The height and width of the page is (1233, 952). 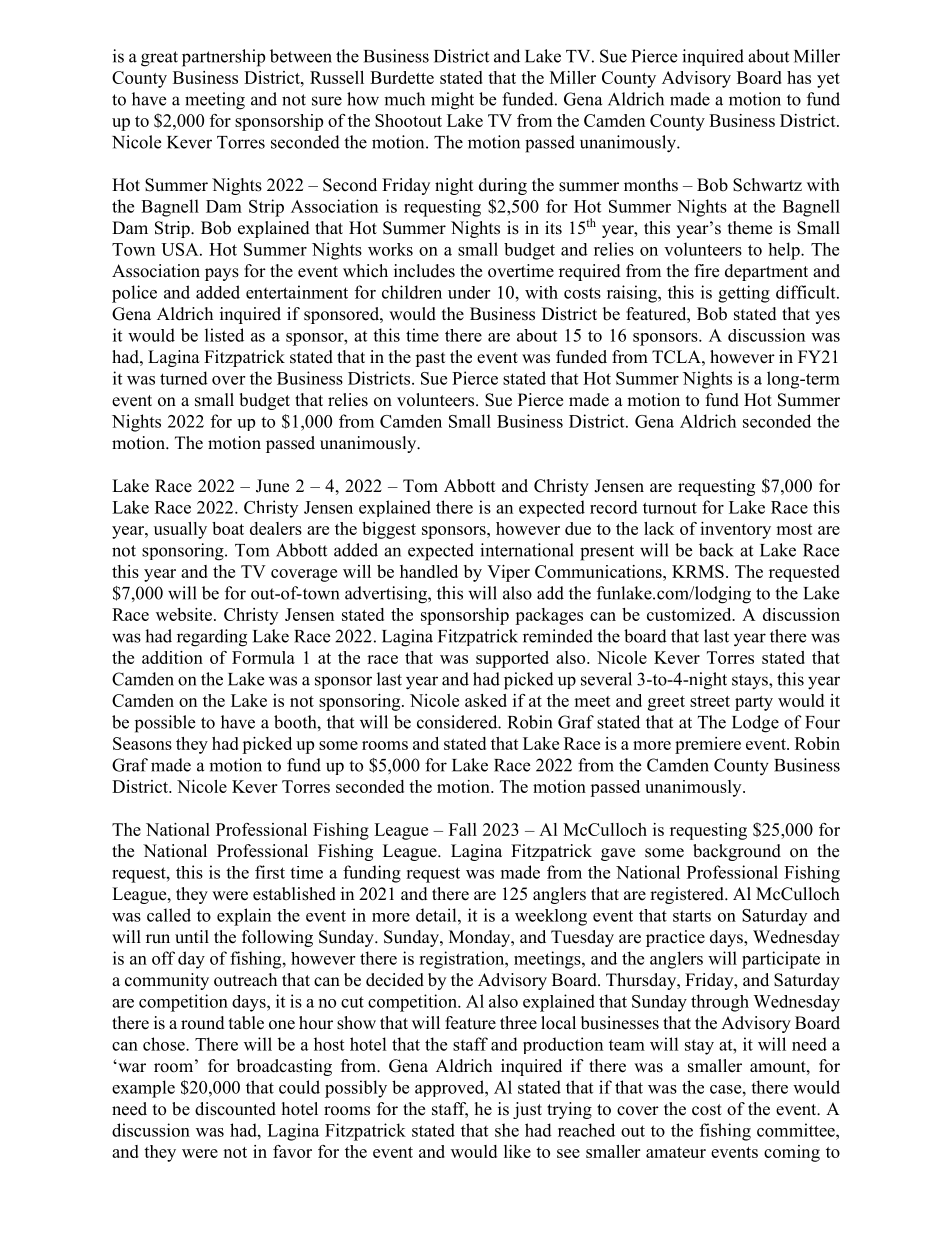 I want to click on just, so click(x=527, y=1110).
